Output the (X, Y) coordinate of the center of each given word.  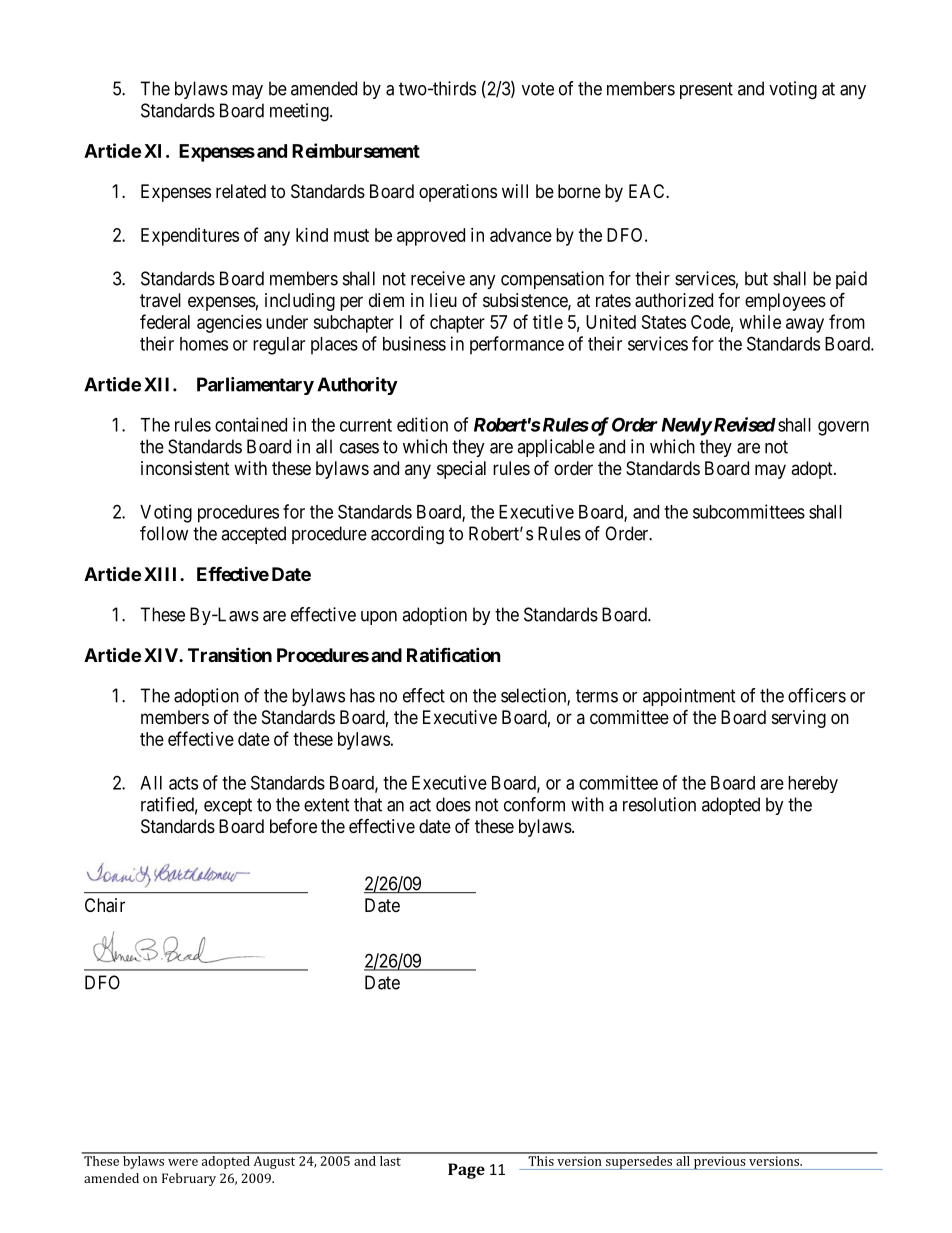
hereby (813, 784)
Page (466, 1171)
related (241, 191)
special (461, 470)
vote (538, 89)
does (453, 804)
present (706, 90)
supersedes (639, 1161)
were (183, 1162)
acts (183, 783)
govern (843, 428)
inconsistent (185, 468)
